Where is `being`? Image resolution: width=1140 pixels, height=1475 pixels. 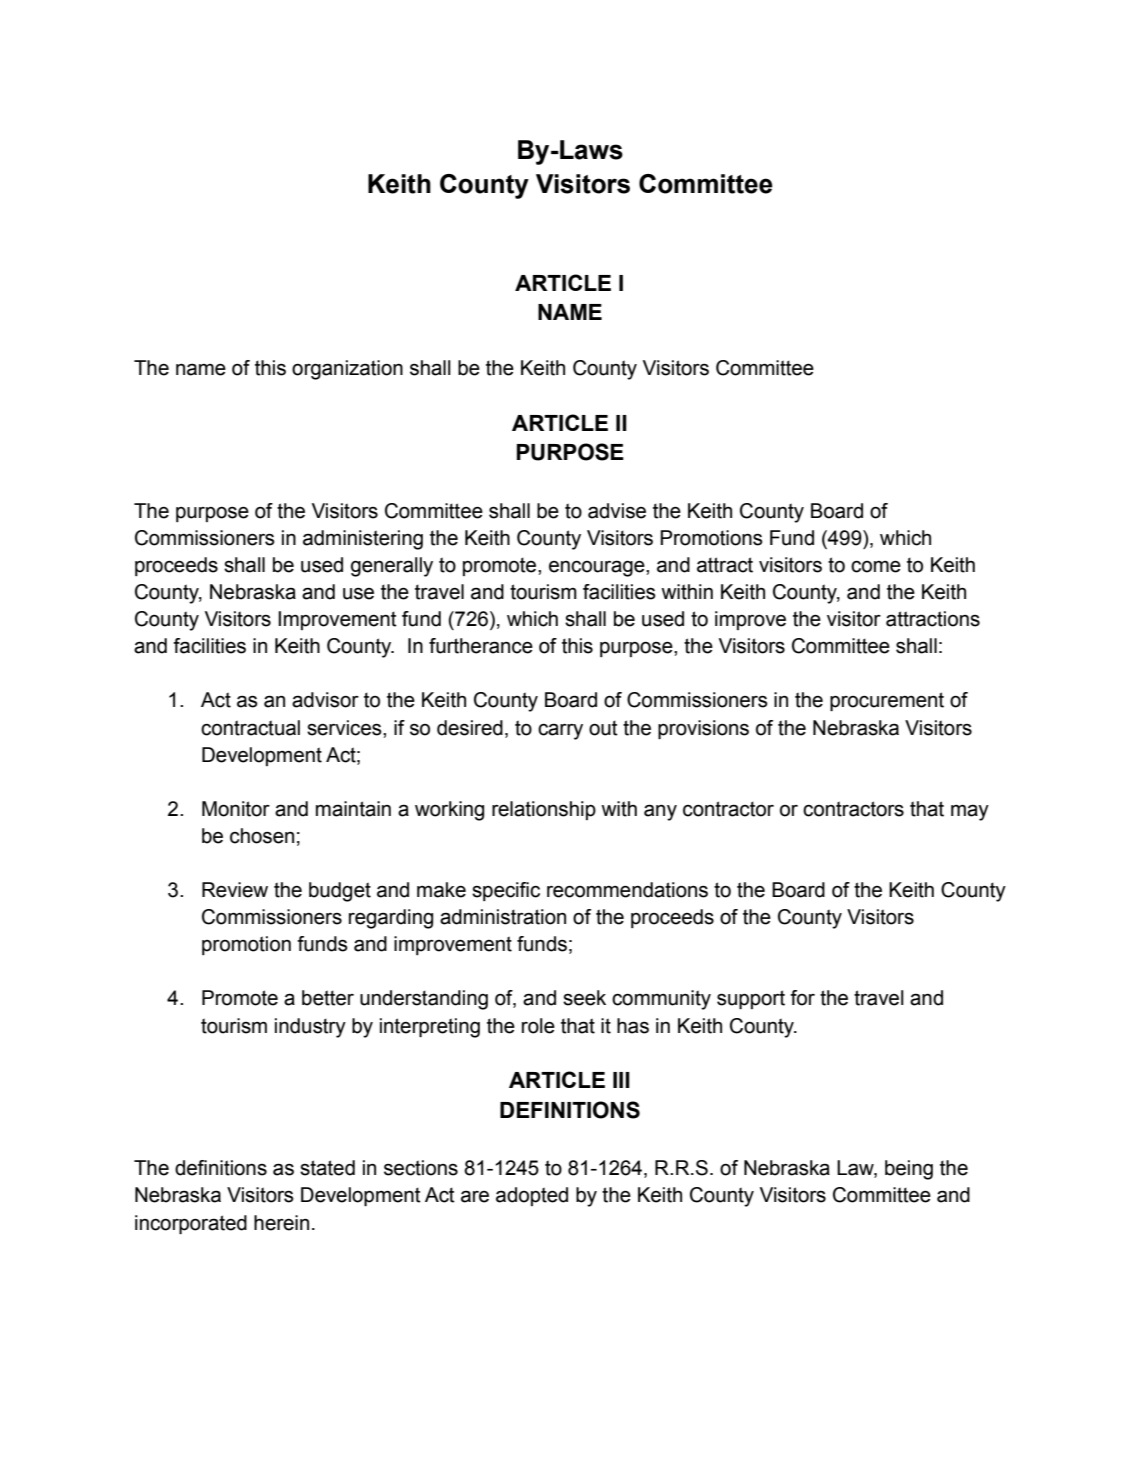 being is located at coordinates (909, 1170).
